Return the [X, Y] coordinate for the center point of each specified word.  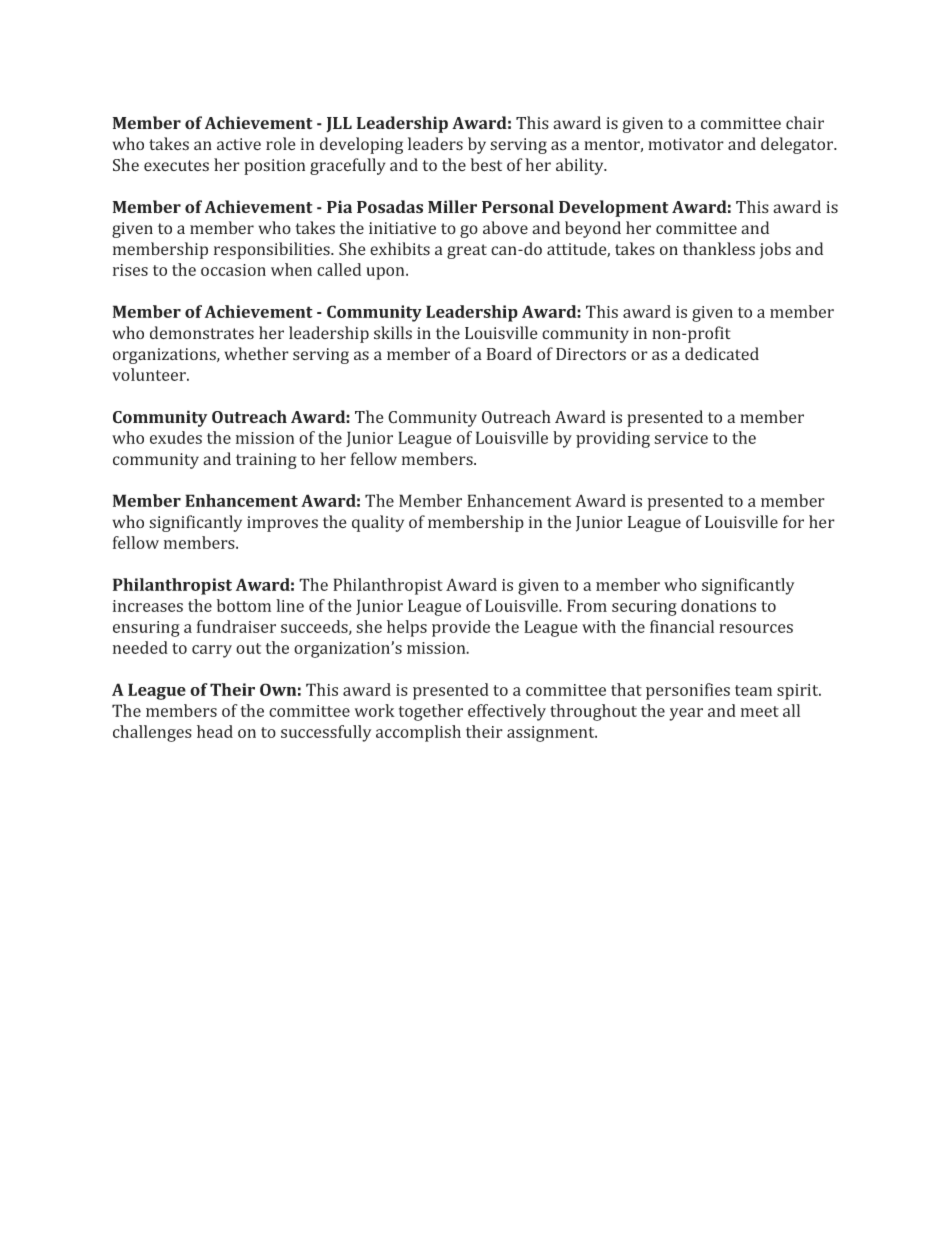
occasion [233, 270]
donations [718, 605]
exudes [176, 437]
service [681, 438]
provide [461, 628]
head [215, 731]
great [467, 251]
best [486, 165]
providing [613, 439]
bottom [244, 605]
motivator [686, 144]
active [239, 144]
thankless [719, 249]
